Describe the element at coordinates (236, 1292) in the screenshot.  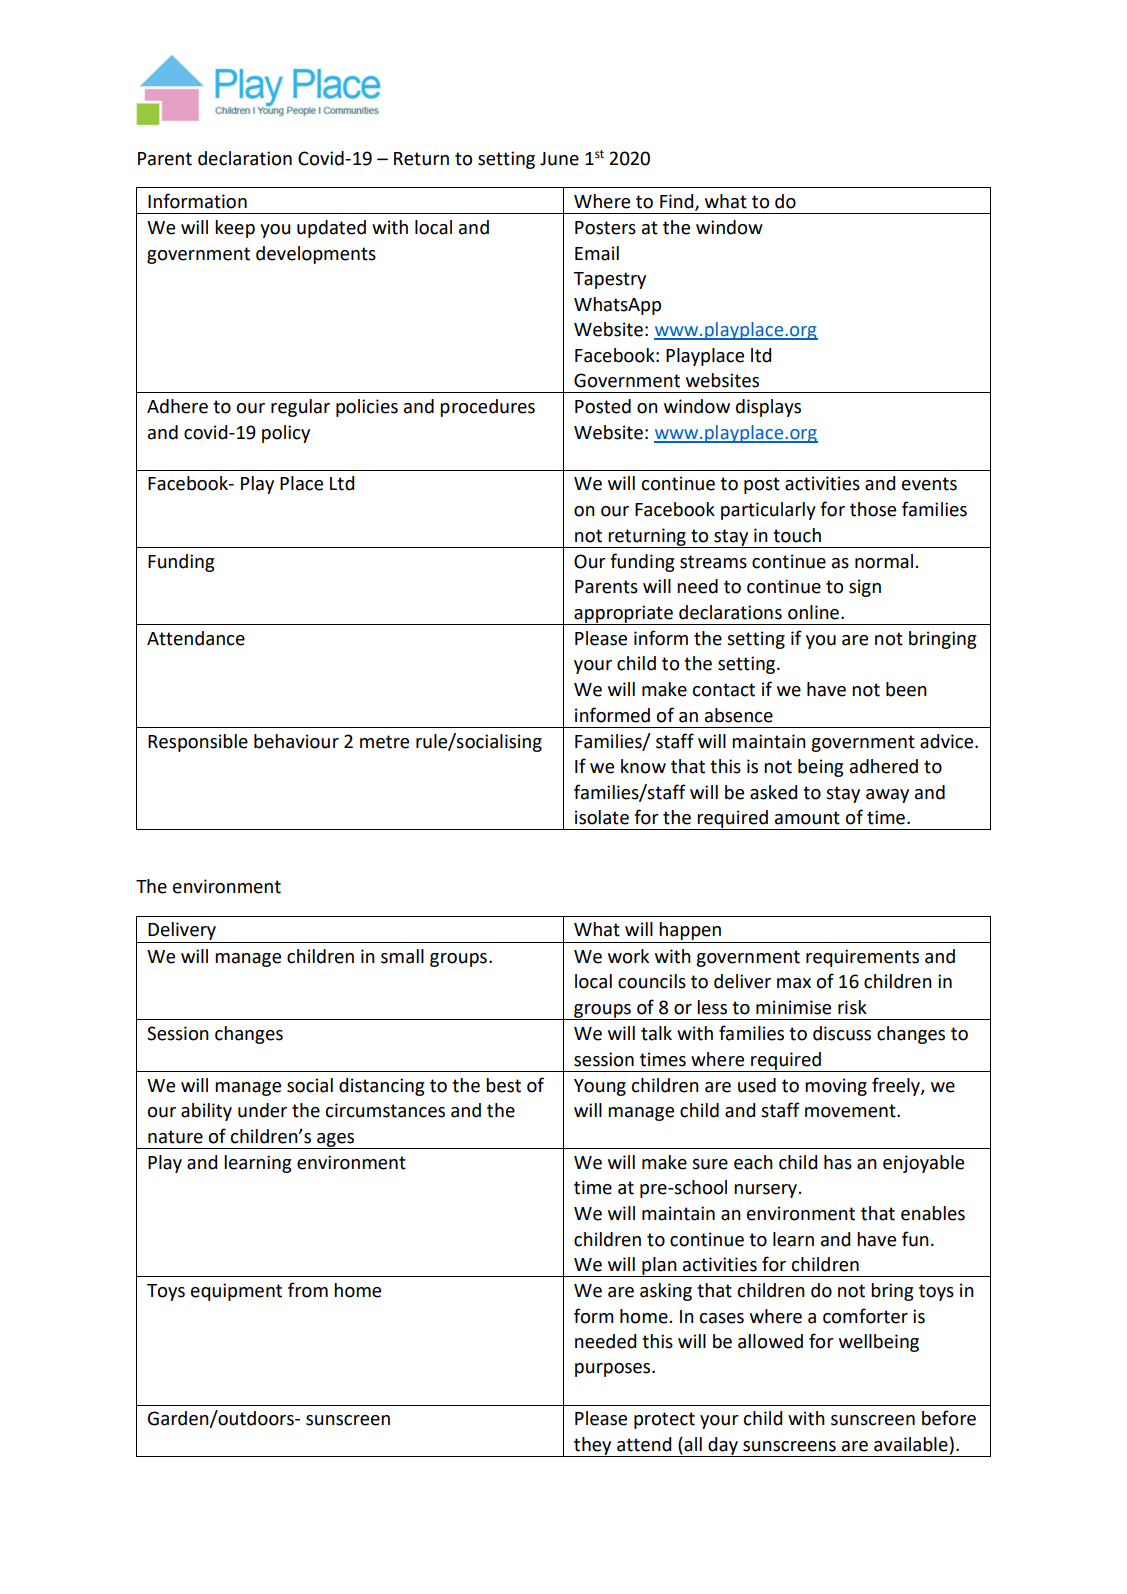
I see `equipment` at that location.
